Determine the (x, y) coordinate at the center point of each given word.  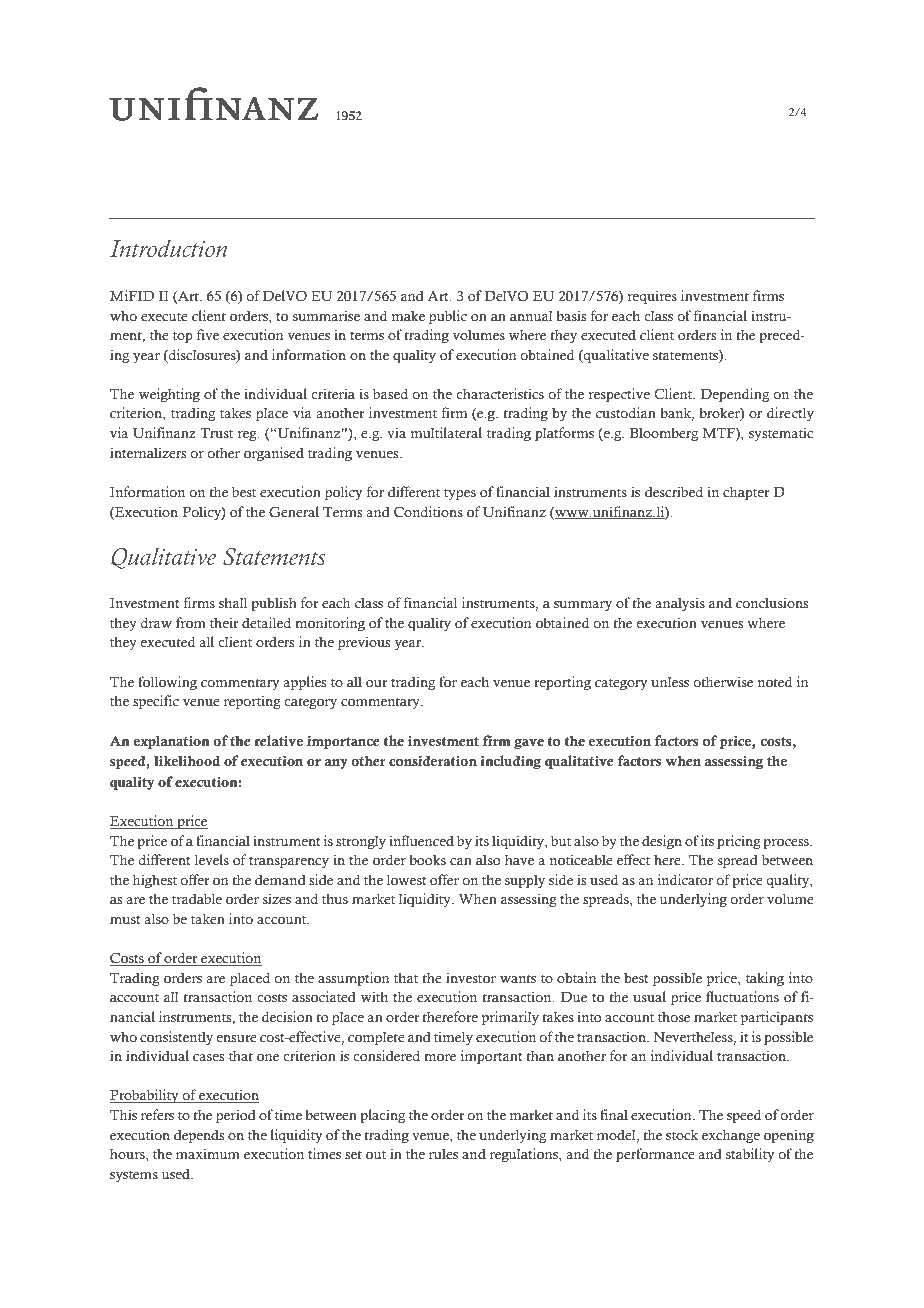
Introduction (168, 248)
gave (529, 744)
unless (670, 682)
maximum (208, 1153)
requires (652, 297)
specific (156, 702)
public (448, 317)
